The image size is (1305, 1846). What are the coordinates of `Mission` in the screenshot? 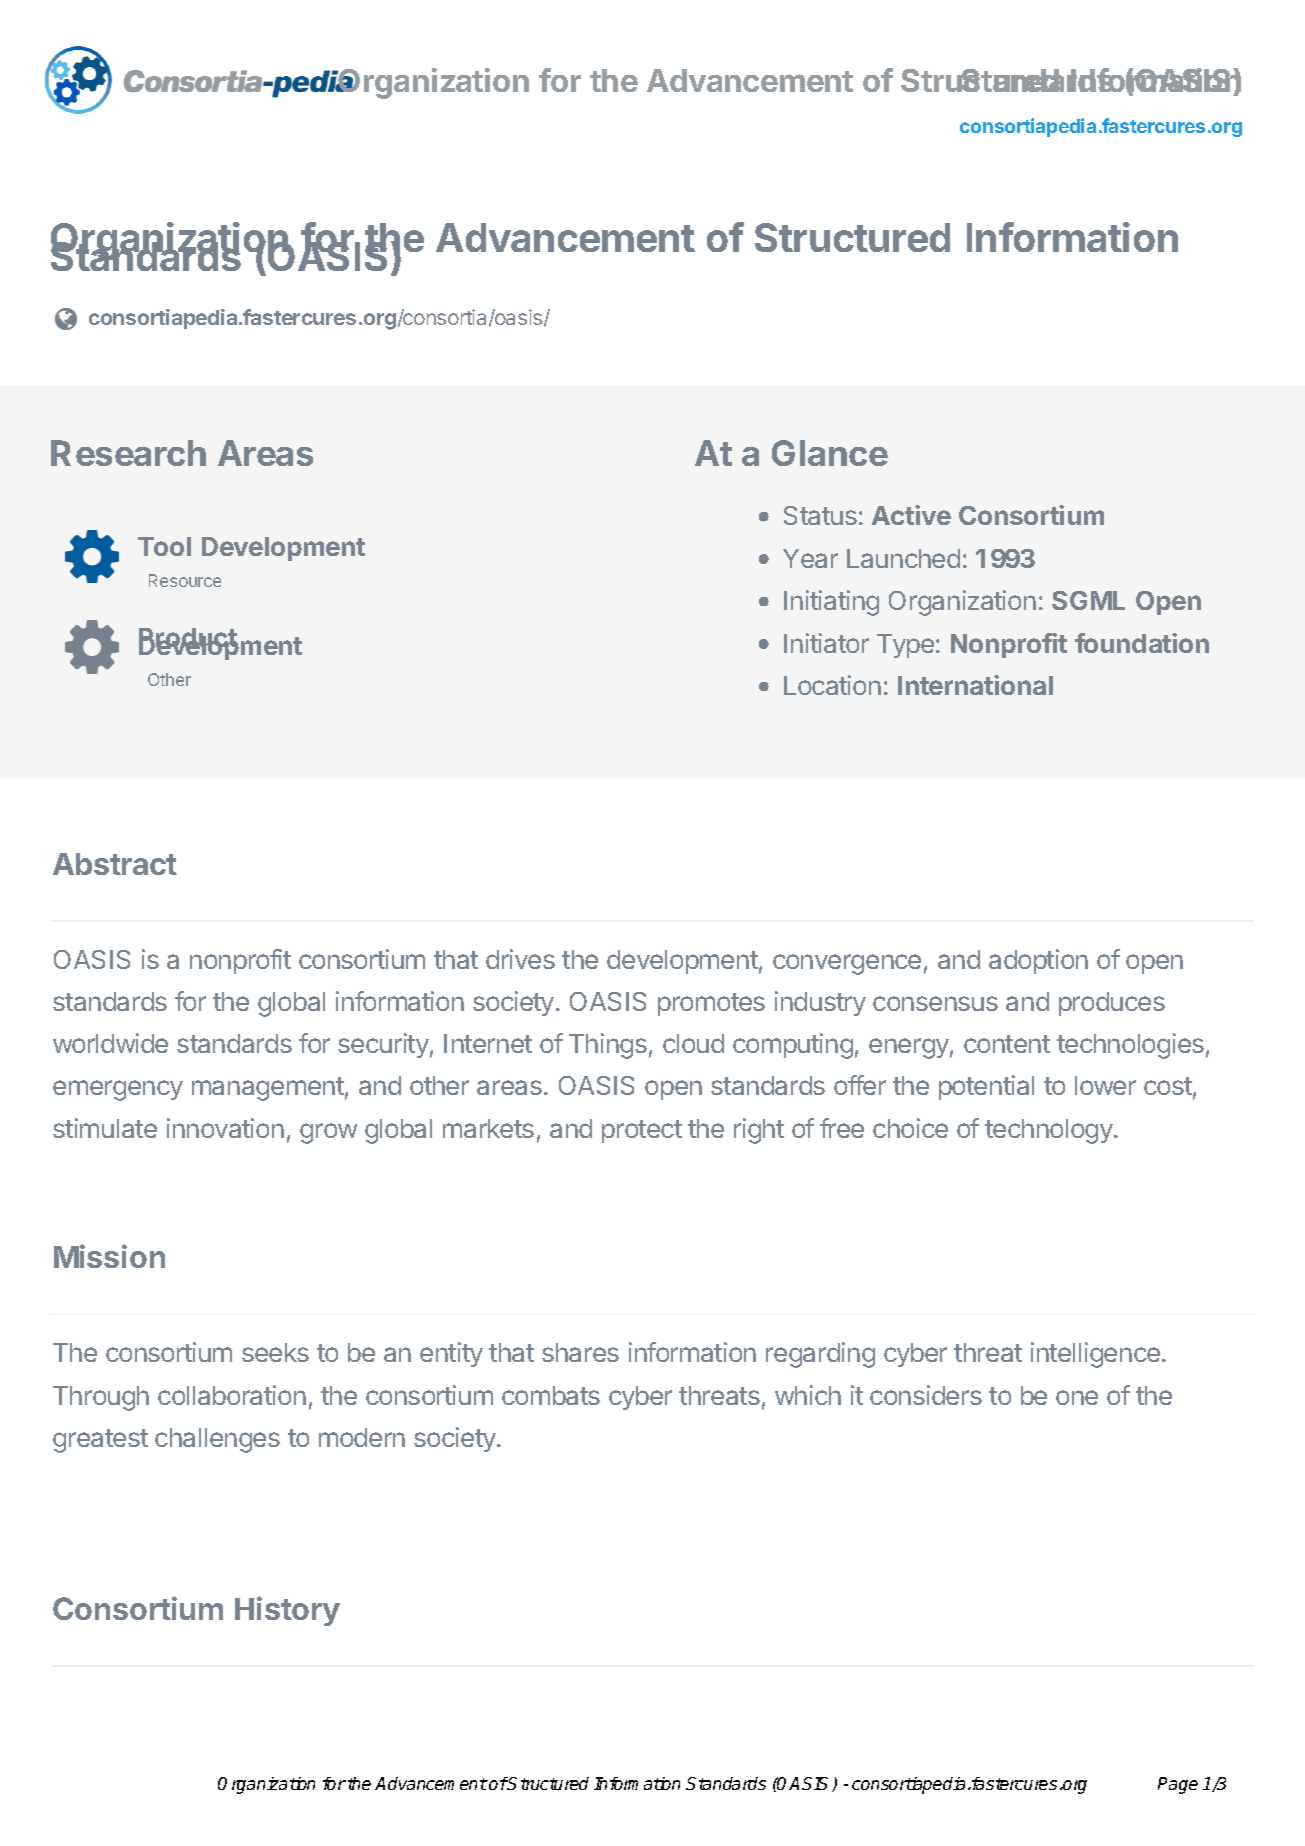 It's located at (109, 1256).
